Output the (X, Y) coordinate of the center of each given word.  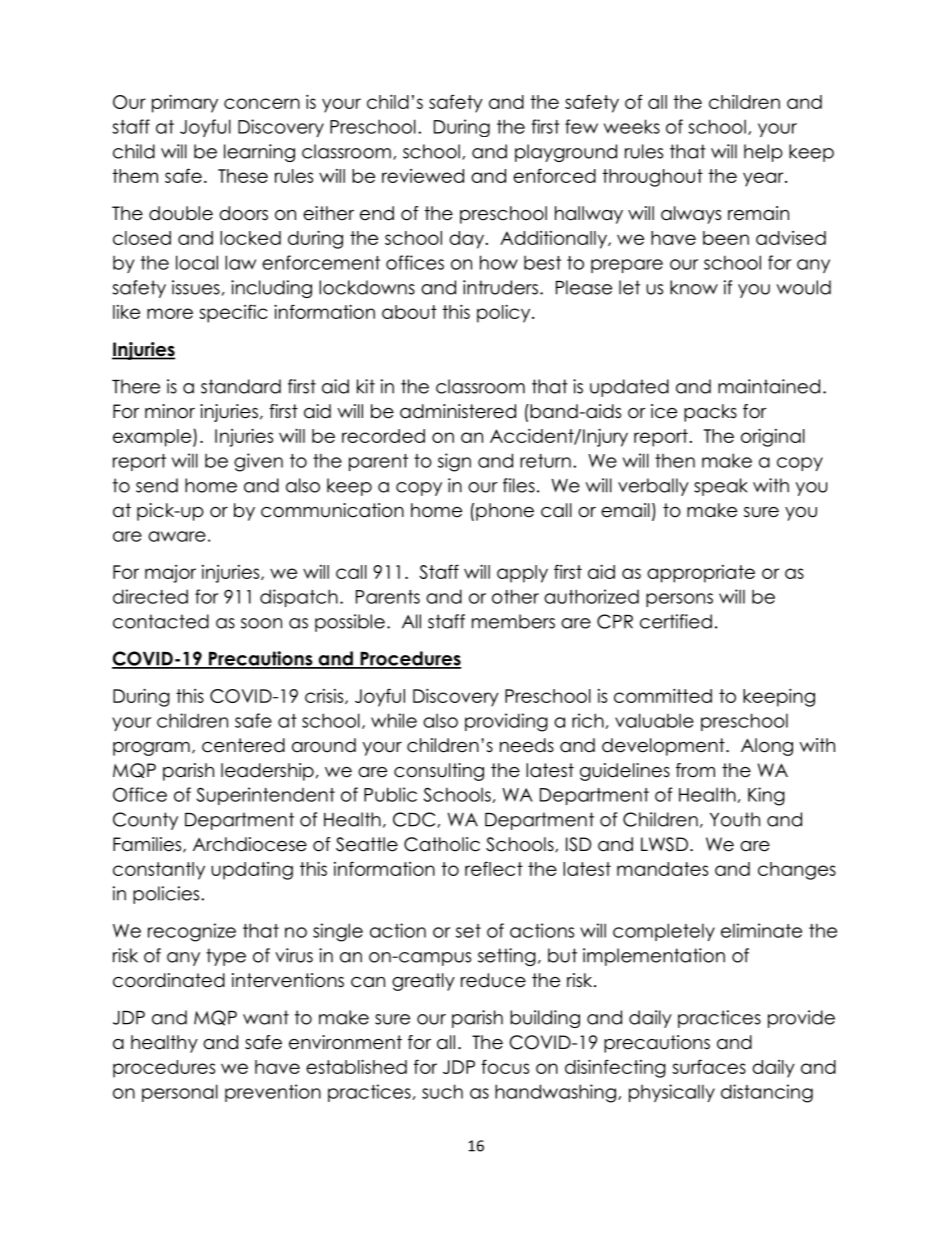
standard (241, 386)
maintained (769, 386)
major (170, 574)
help (763, 153)
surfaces (709, 1066)
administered (458, 411)
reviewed (423, 176)
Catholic (442, 844)
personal (180, 1093)
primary (185, 103)
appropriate (701, 574)
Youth (735, 819)
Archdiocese (250, 844)
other (515, 596)
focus (505, 1067)
